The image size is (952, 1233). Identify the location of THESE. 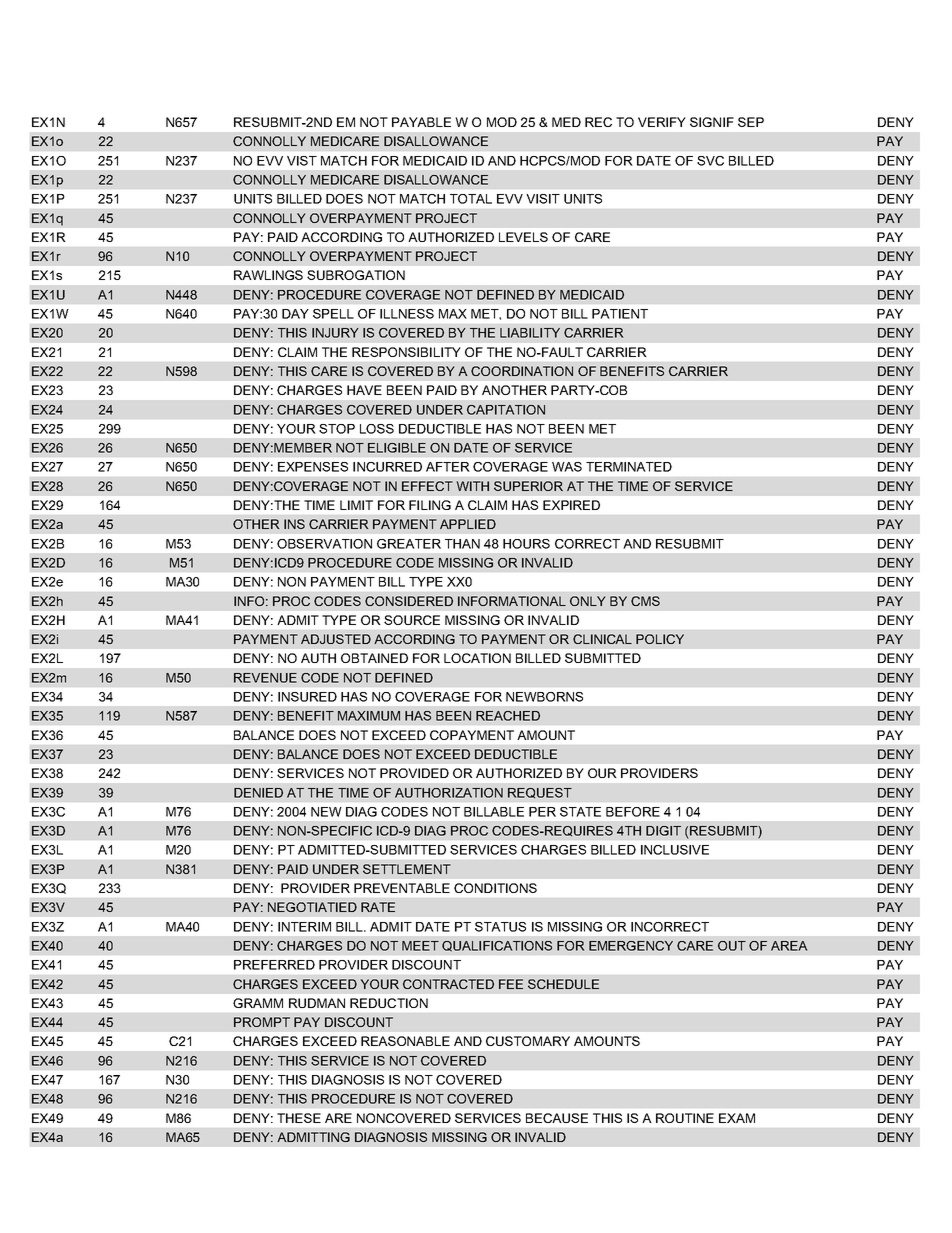
(299, 1118).
